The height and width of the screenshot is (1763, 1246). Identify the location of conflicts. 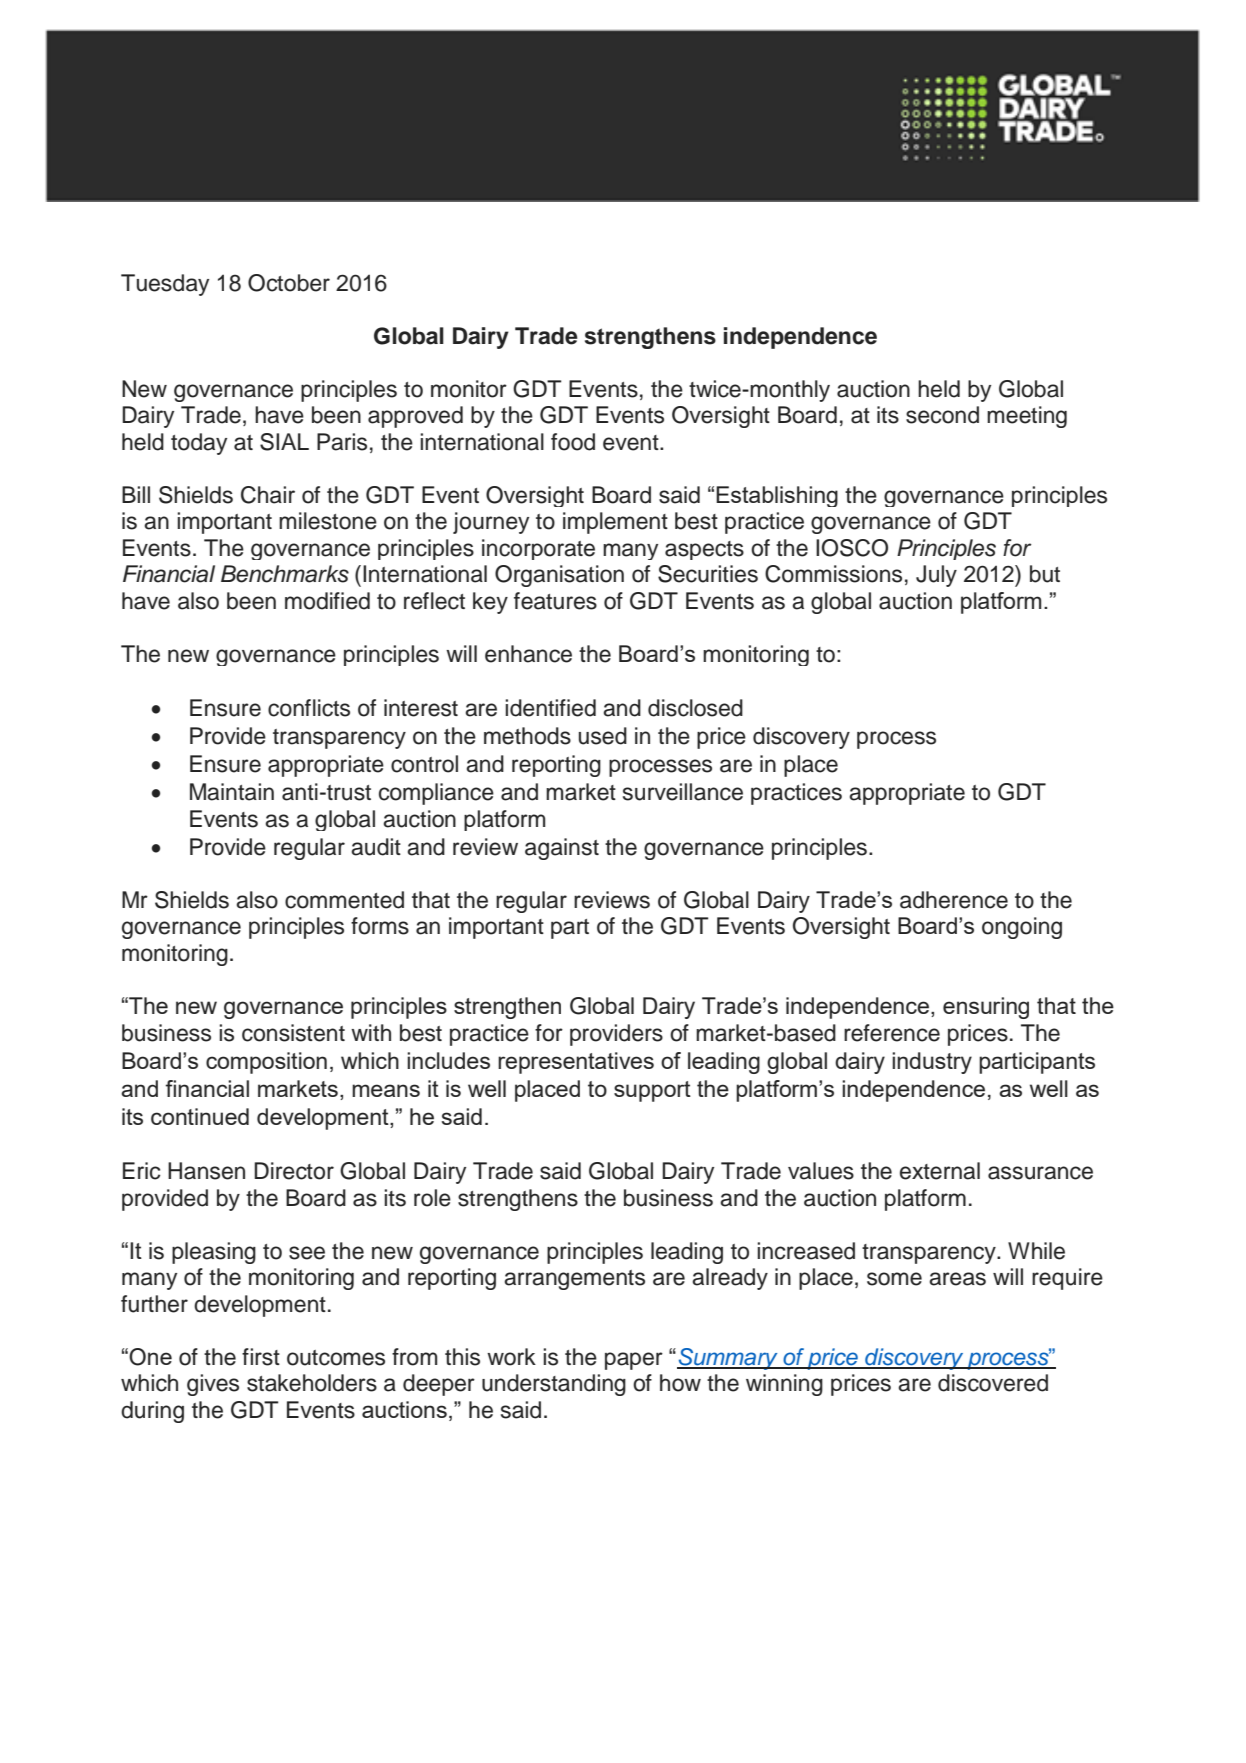
(309, 708).
